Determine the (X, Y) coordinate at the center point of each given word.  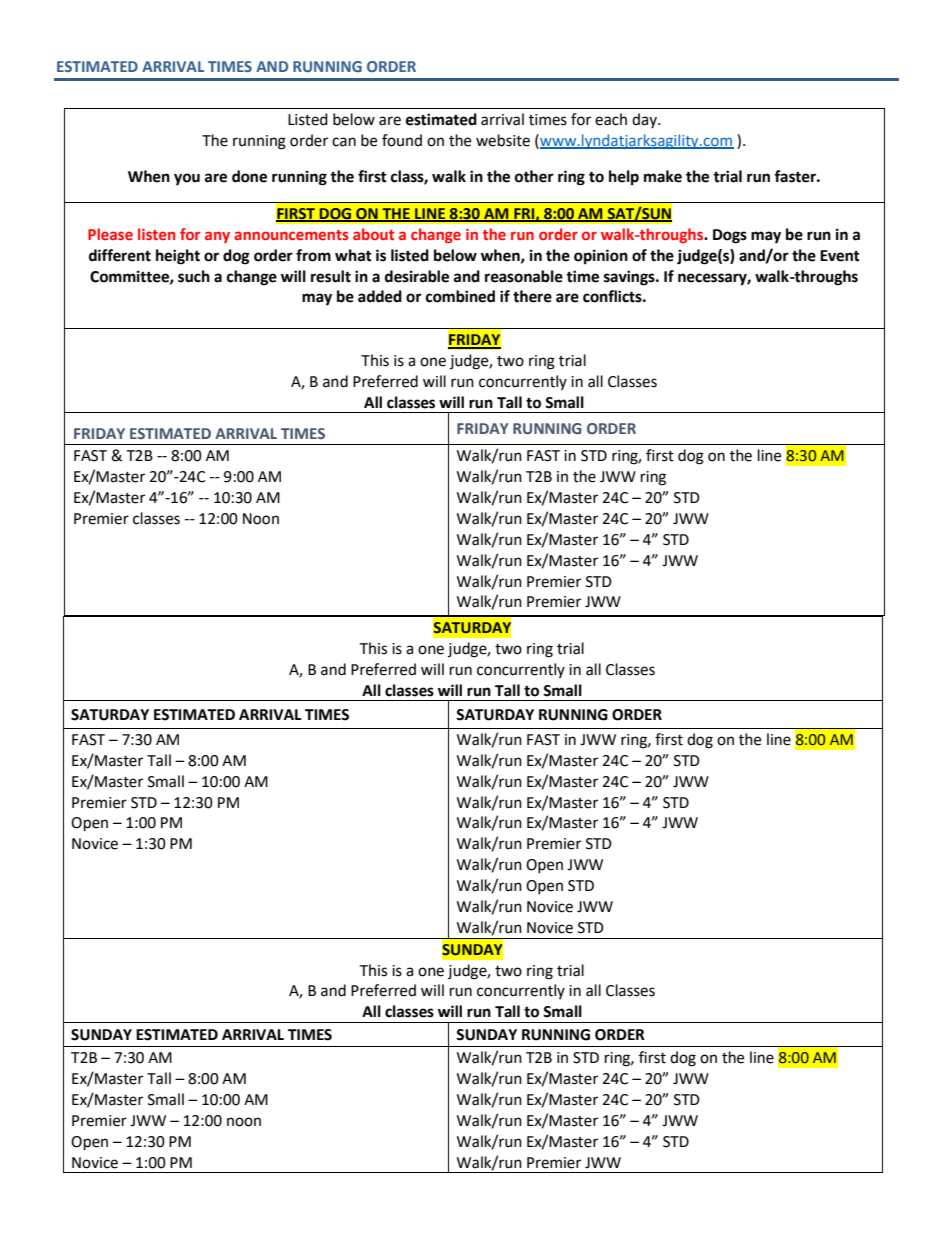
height (178, 257)
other (534, 176)
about (373, 234)
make (663, 176)
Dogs (730, 236)
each (611, 119)
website (503, 140)
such (194, 276)
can (344, 142)
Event (840, 256)
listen (157, 234)
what (353, 255)
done (249, 176)
